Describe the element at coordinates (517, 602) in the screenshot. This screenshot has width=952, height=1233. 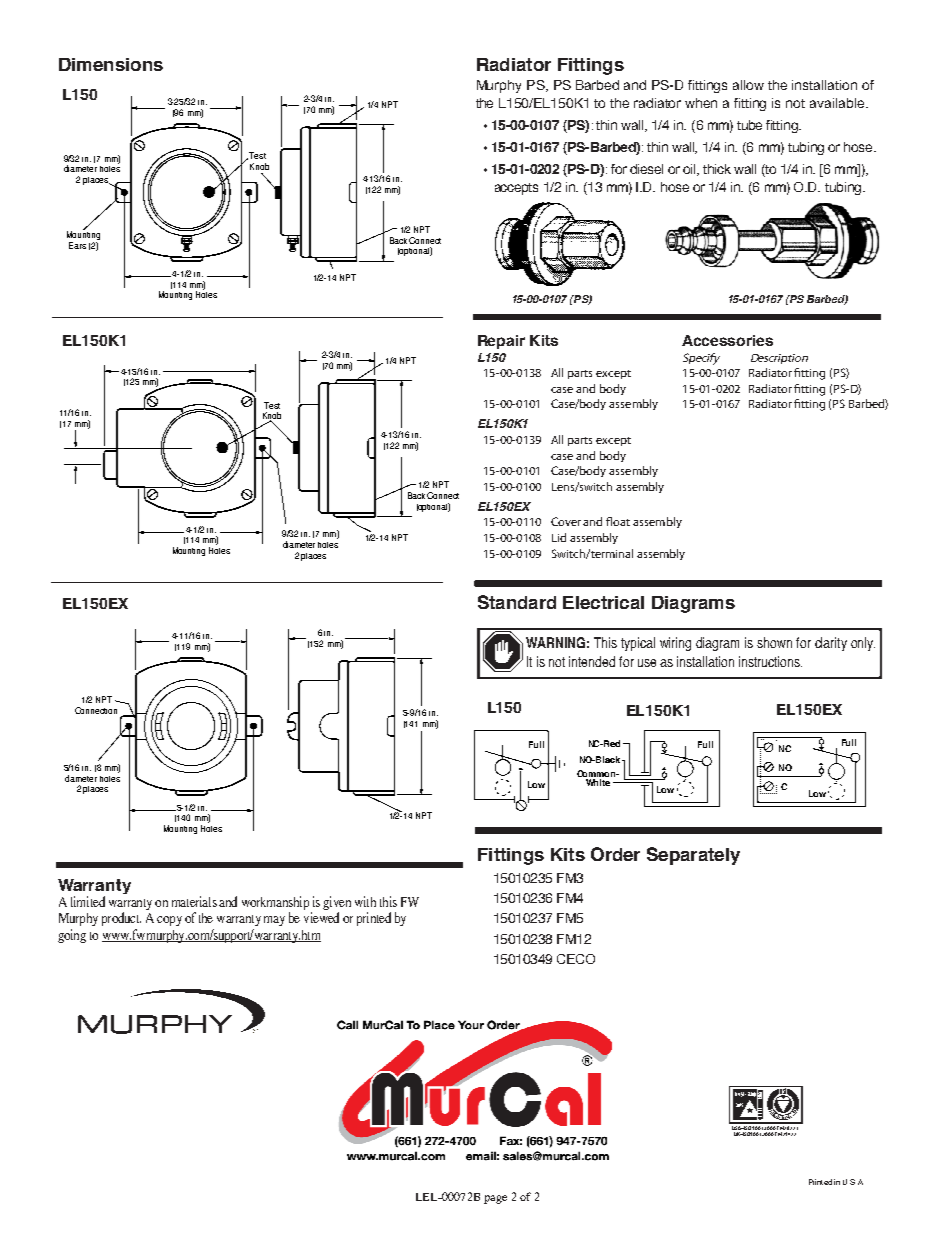
I see `Standard` at that location.
